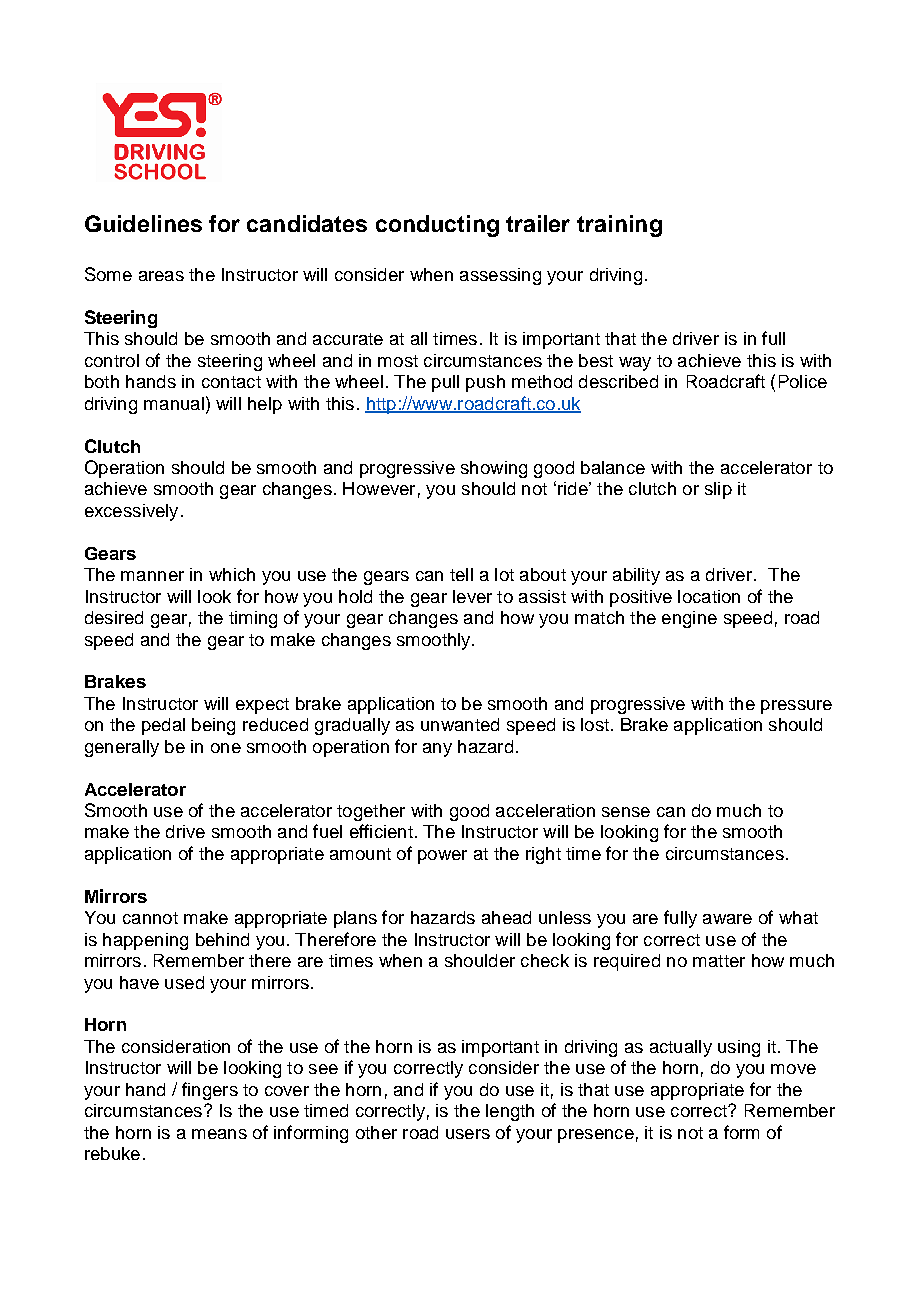  What do you see at coordinates (163, 726) in the screenshot?
I see `pedal` at bounding box center [163, 726].
